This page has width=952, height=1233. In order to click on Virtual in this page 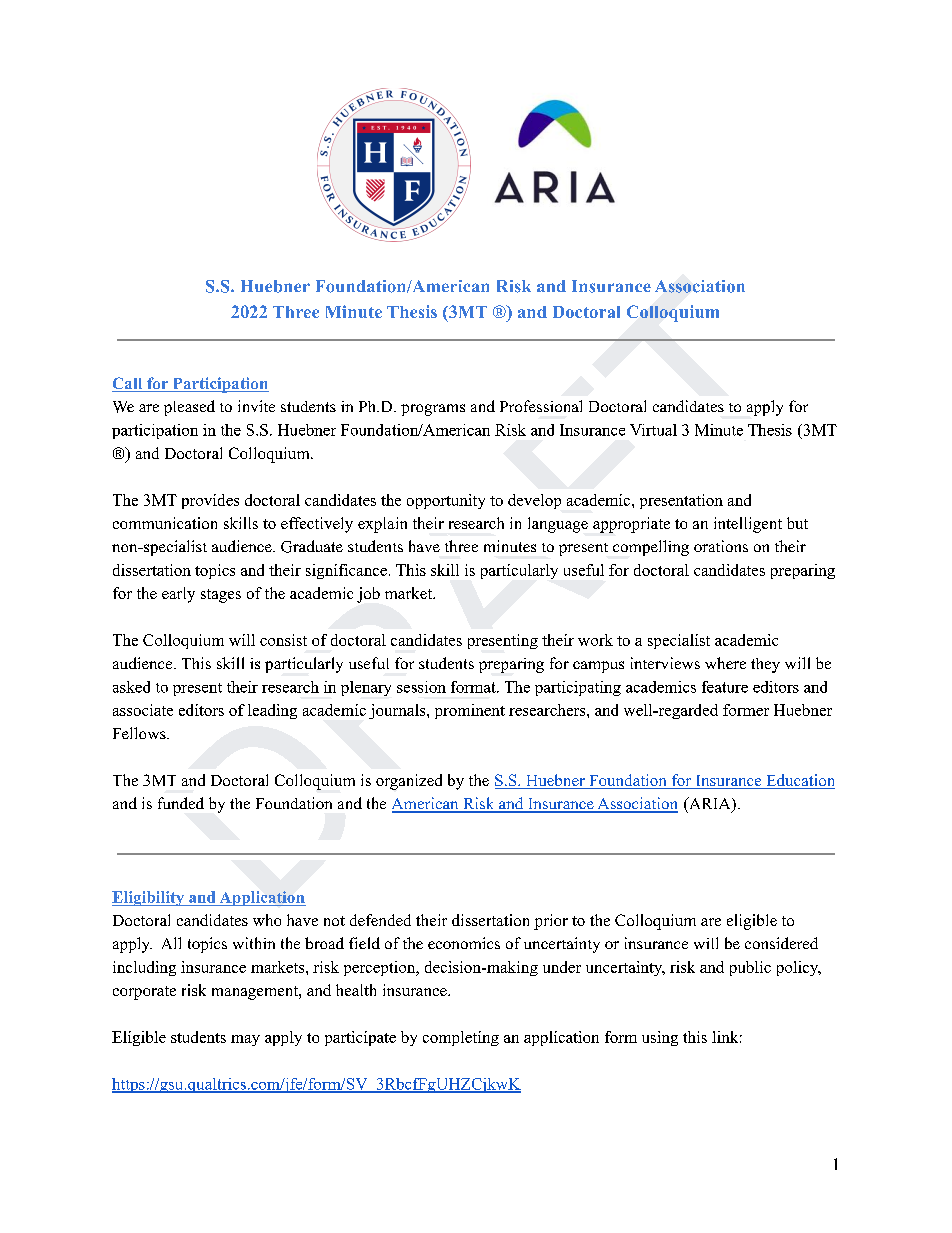, I will do `click(653, 430)`.
